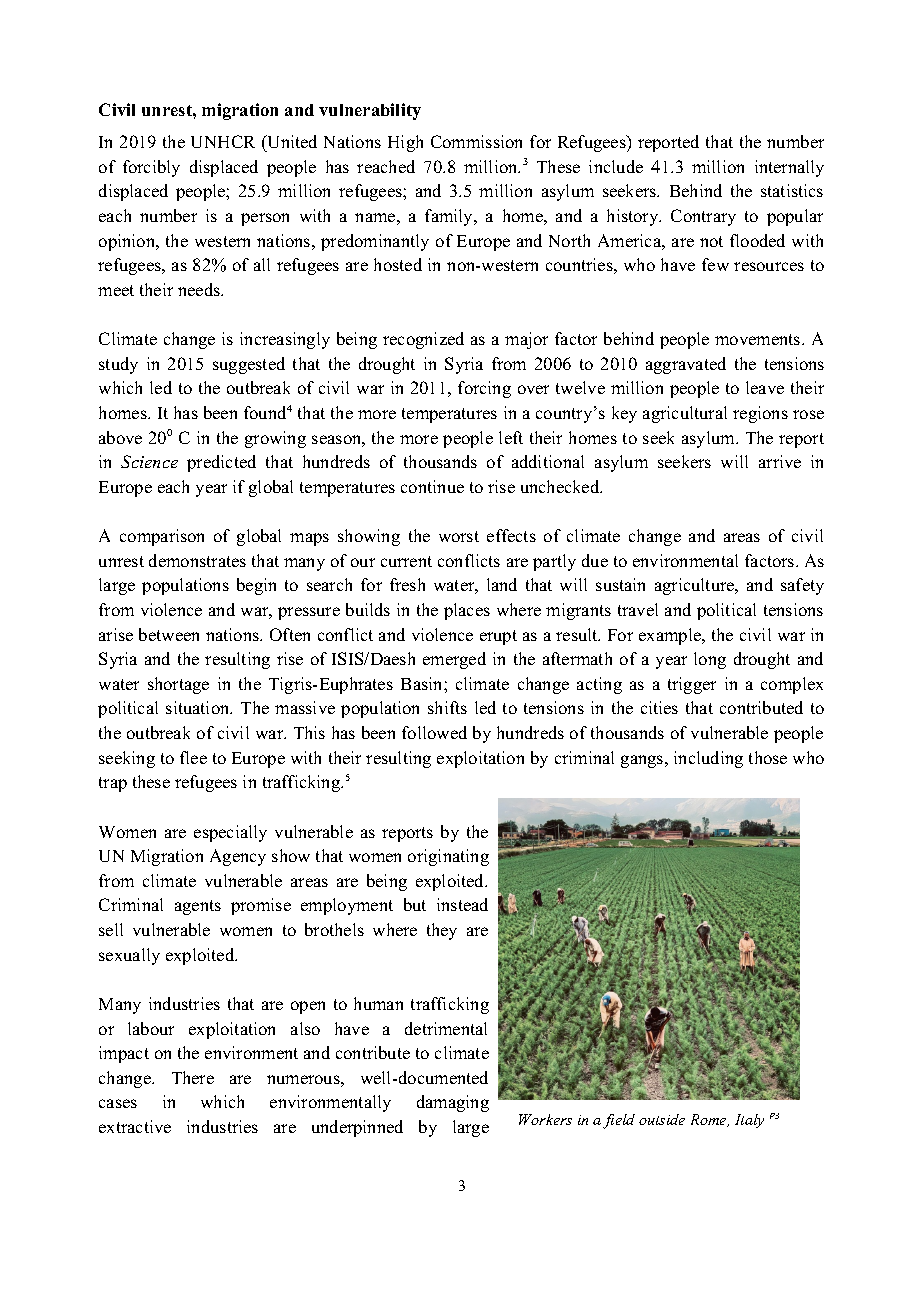 Image resolution: width=924 pixels, height=1308 pixels. Describe the element at coordinates (789, 168) in the image. I see `internally` at that location.
